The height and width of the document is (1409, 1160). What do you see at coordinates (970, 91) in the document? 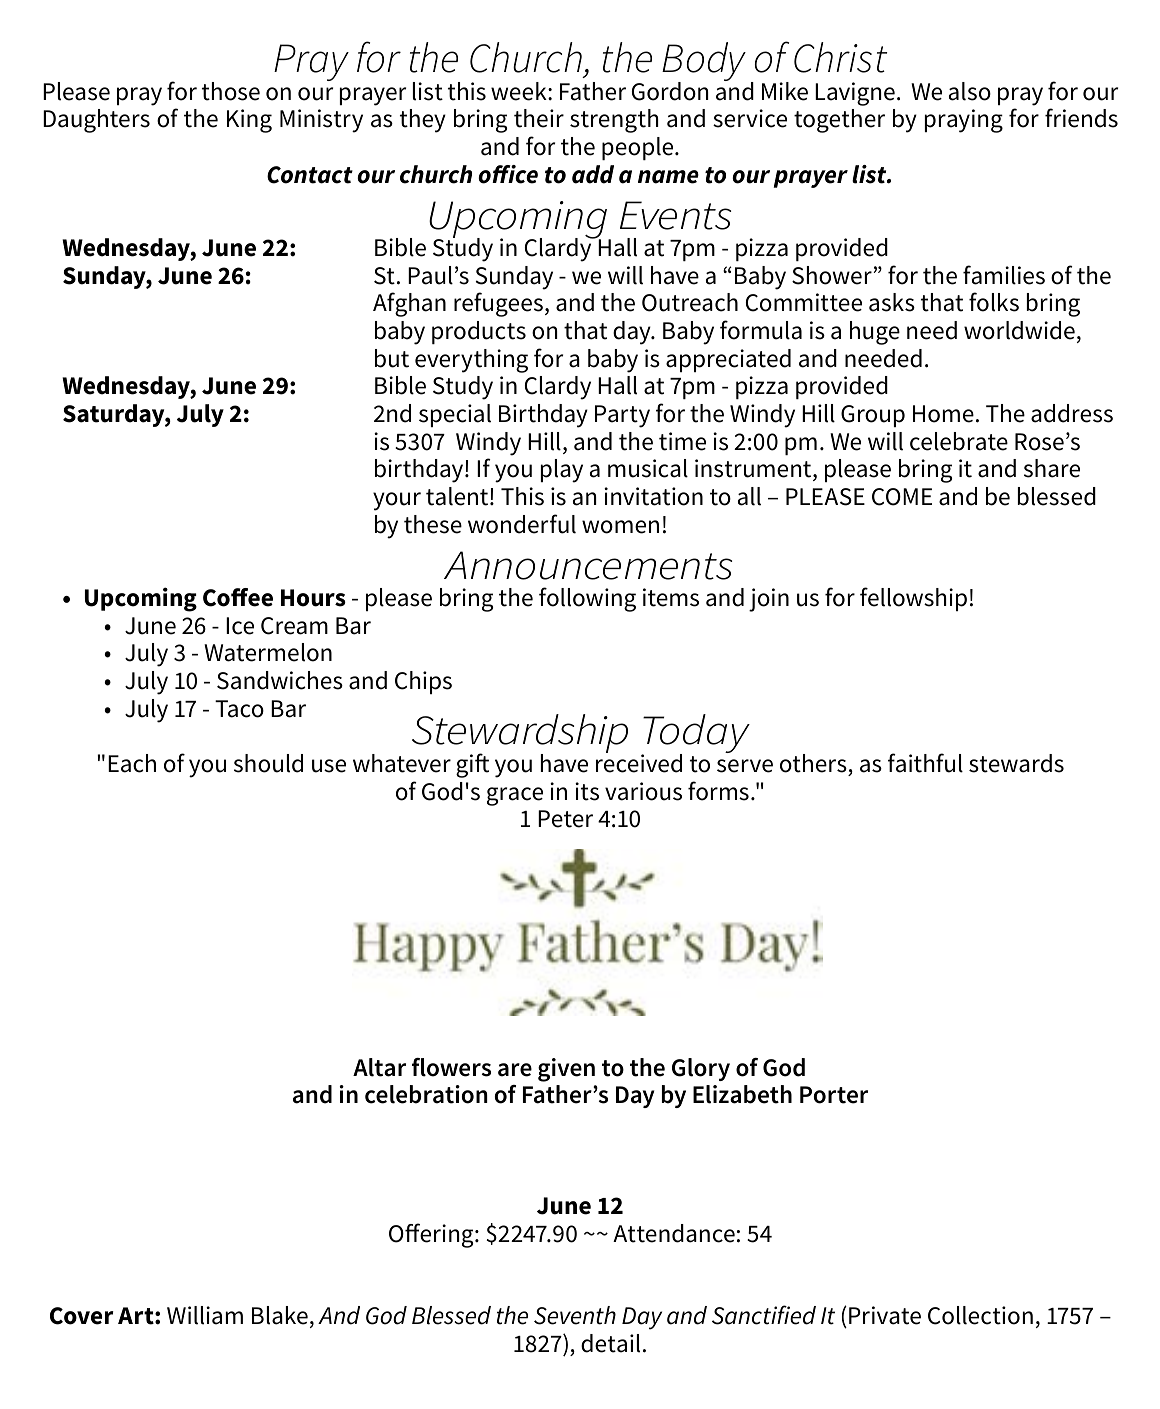
I see `also` at bounding box center [970, 91].
